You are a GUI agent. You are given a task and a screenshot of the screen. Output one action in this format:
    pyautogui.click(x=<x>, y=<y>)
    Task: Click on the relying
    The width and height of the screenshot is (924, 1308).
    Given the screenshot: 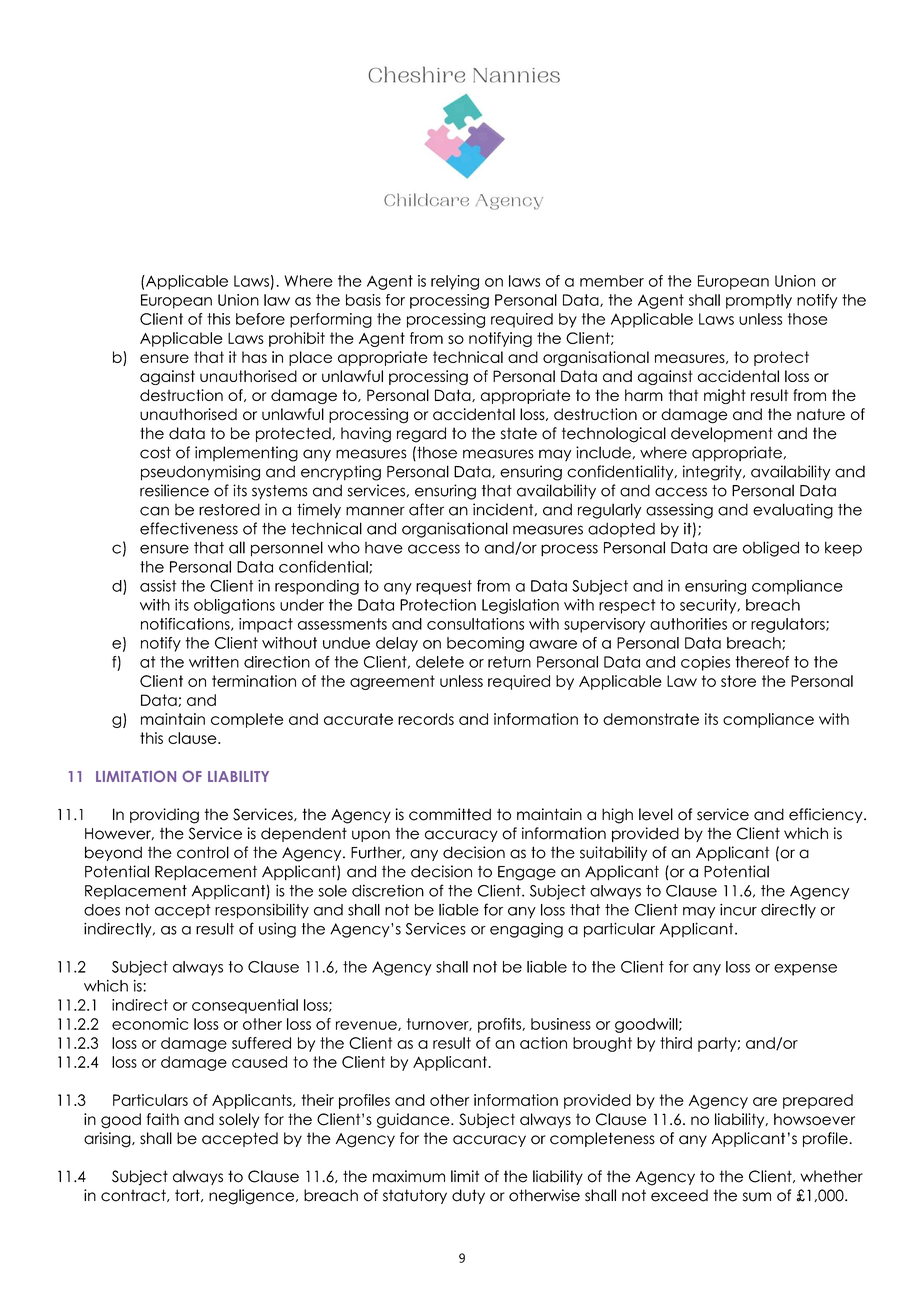 What is the action you would take?
    pyautogui.click(x=455, y=282)
